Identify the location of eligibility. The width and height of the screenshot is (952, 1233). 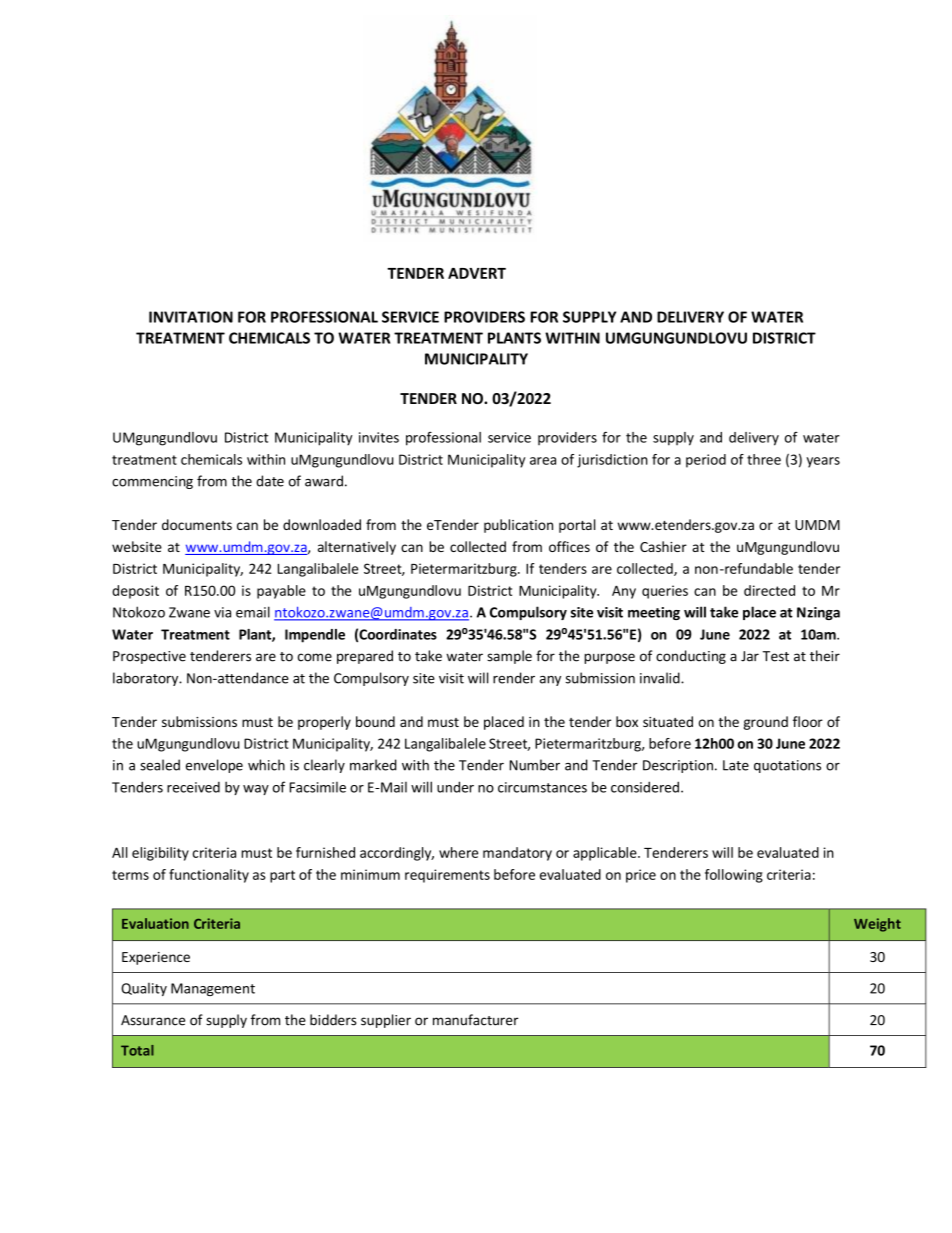
(160, 854).
